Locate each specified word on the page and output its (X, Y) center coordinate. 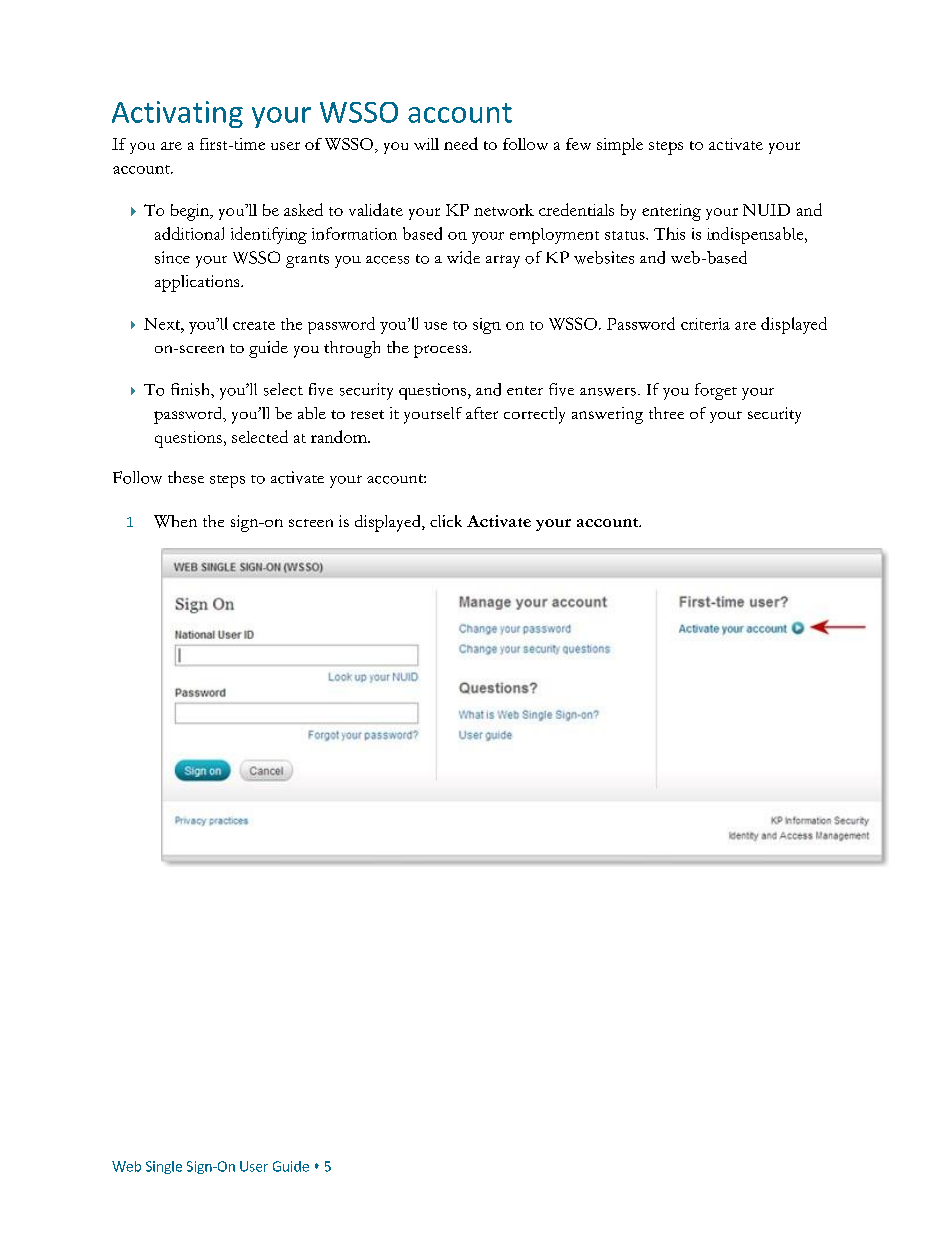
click (446, 521)
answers (608, 392)
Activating (177, 114)
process (442, 351)
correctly (534, 415)
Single (164, 1167)
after (482, 413)
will (426, 144)
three (666, 413)
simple (620, 146)
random (340, 436)
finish (191, 389)
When (175, 521)
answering (607, 415)
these (186, 477)
